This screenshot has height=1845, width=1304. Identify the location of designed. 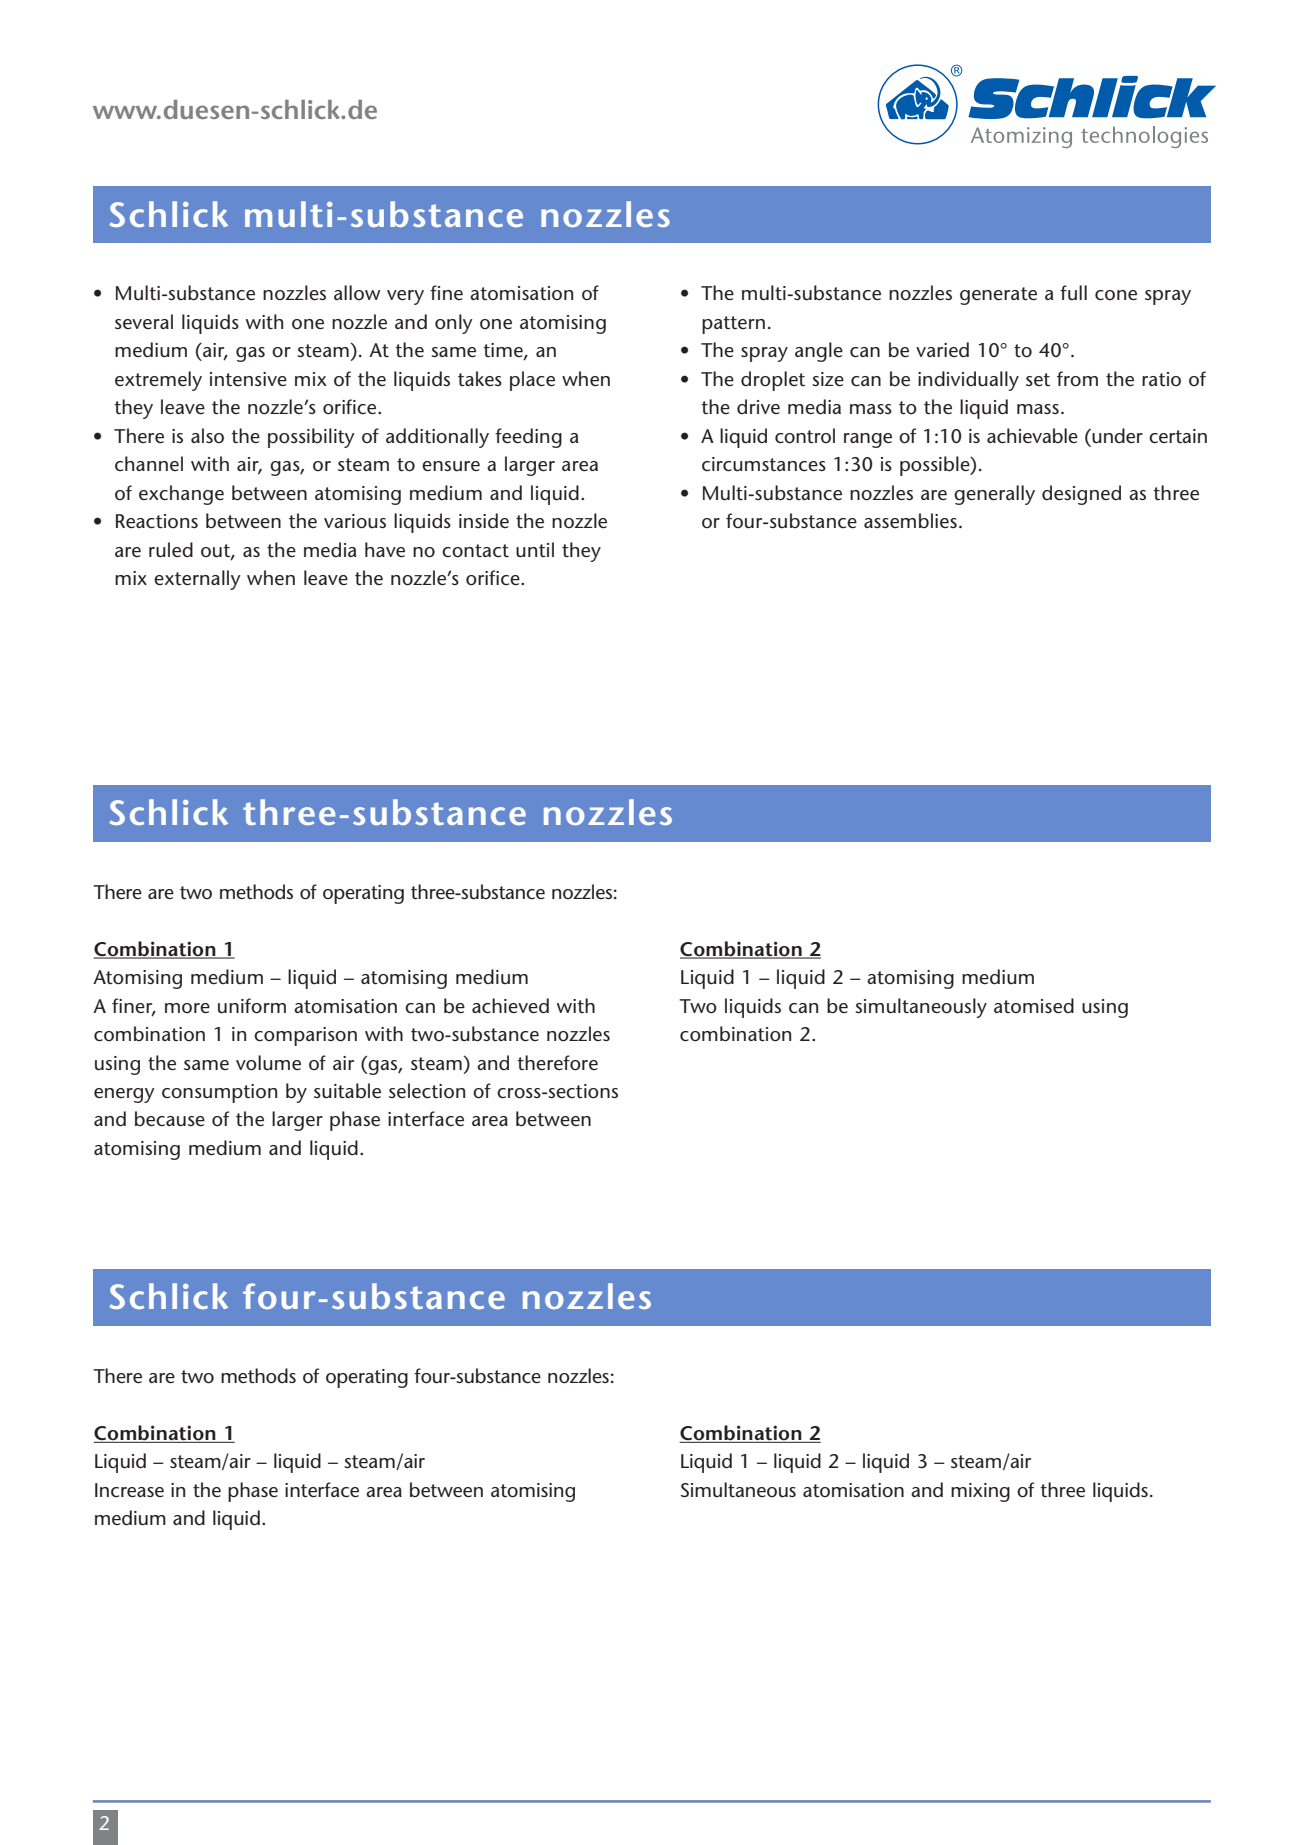
(1081, 495).
